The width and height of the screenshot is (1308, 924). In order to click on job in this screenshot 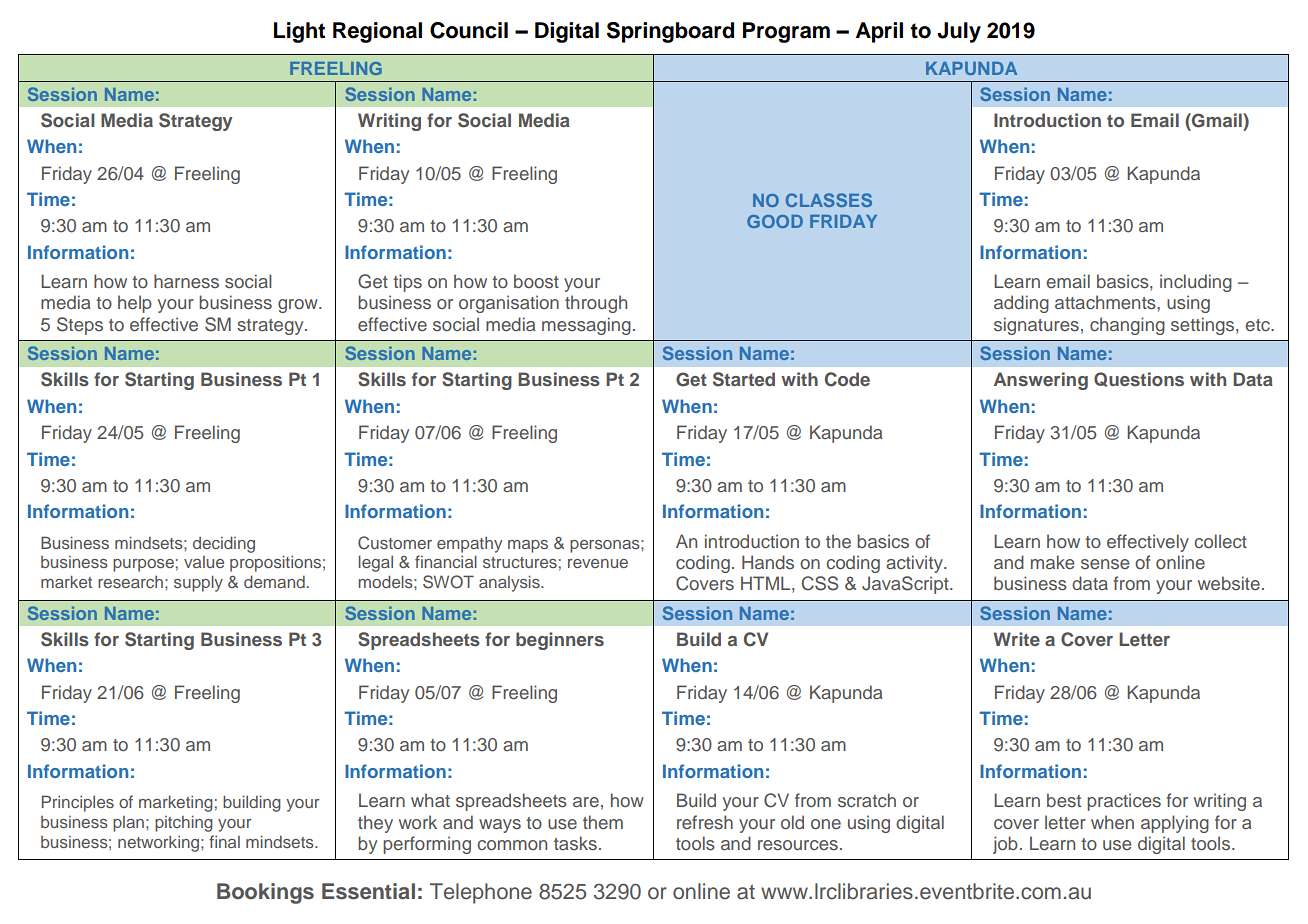, I will do `click(1005, 845)`.
